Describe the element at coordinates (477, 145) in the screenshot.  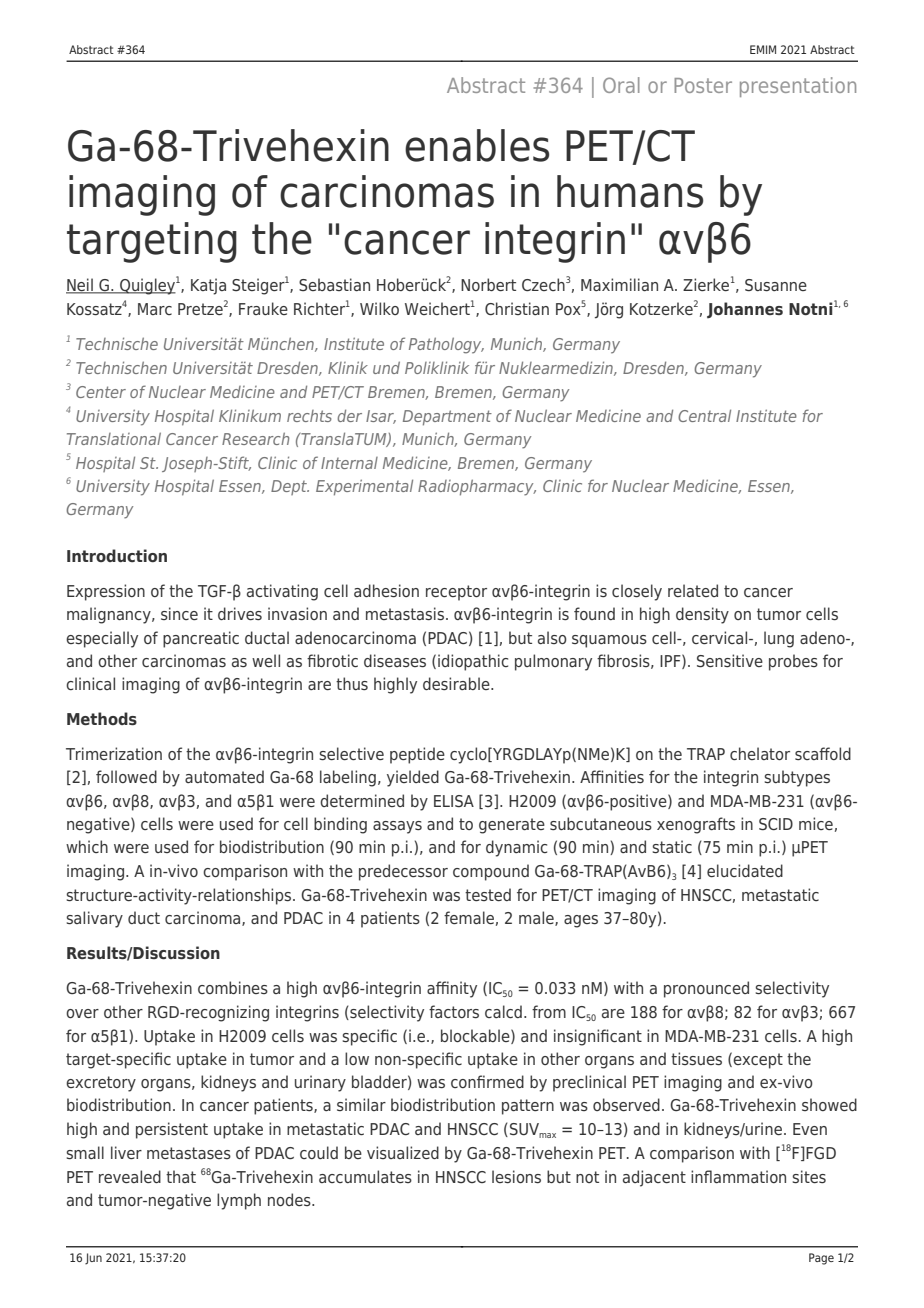
I see `enables` at that location.
